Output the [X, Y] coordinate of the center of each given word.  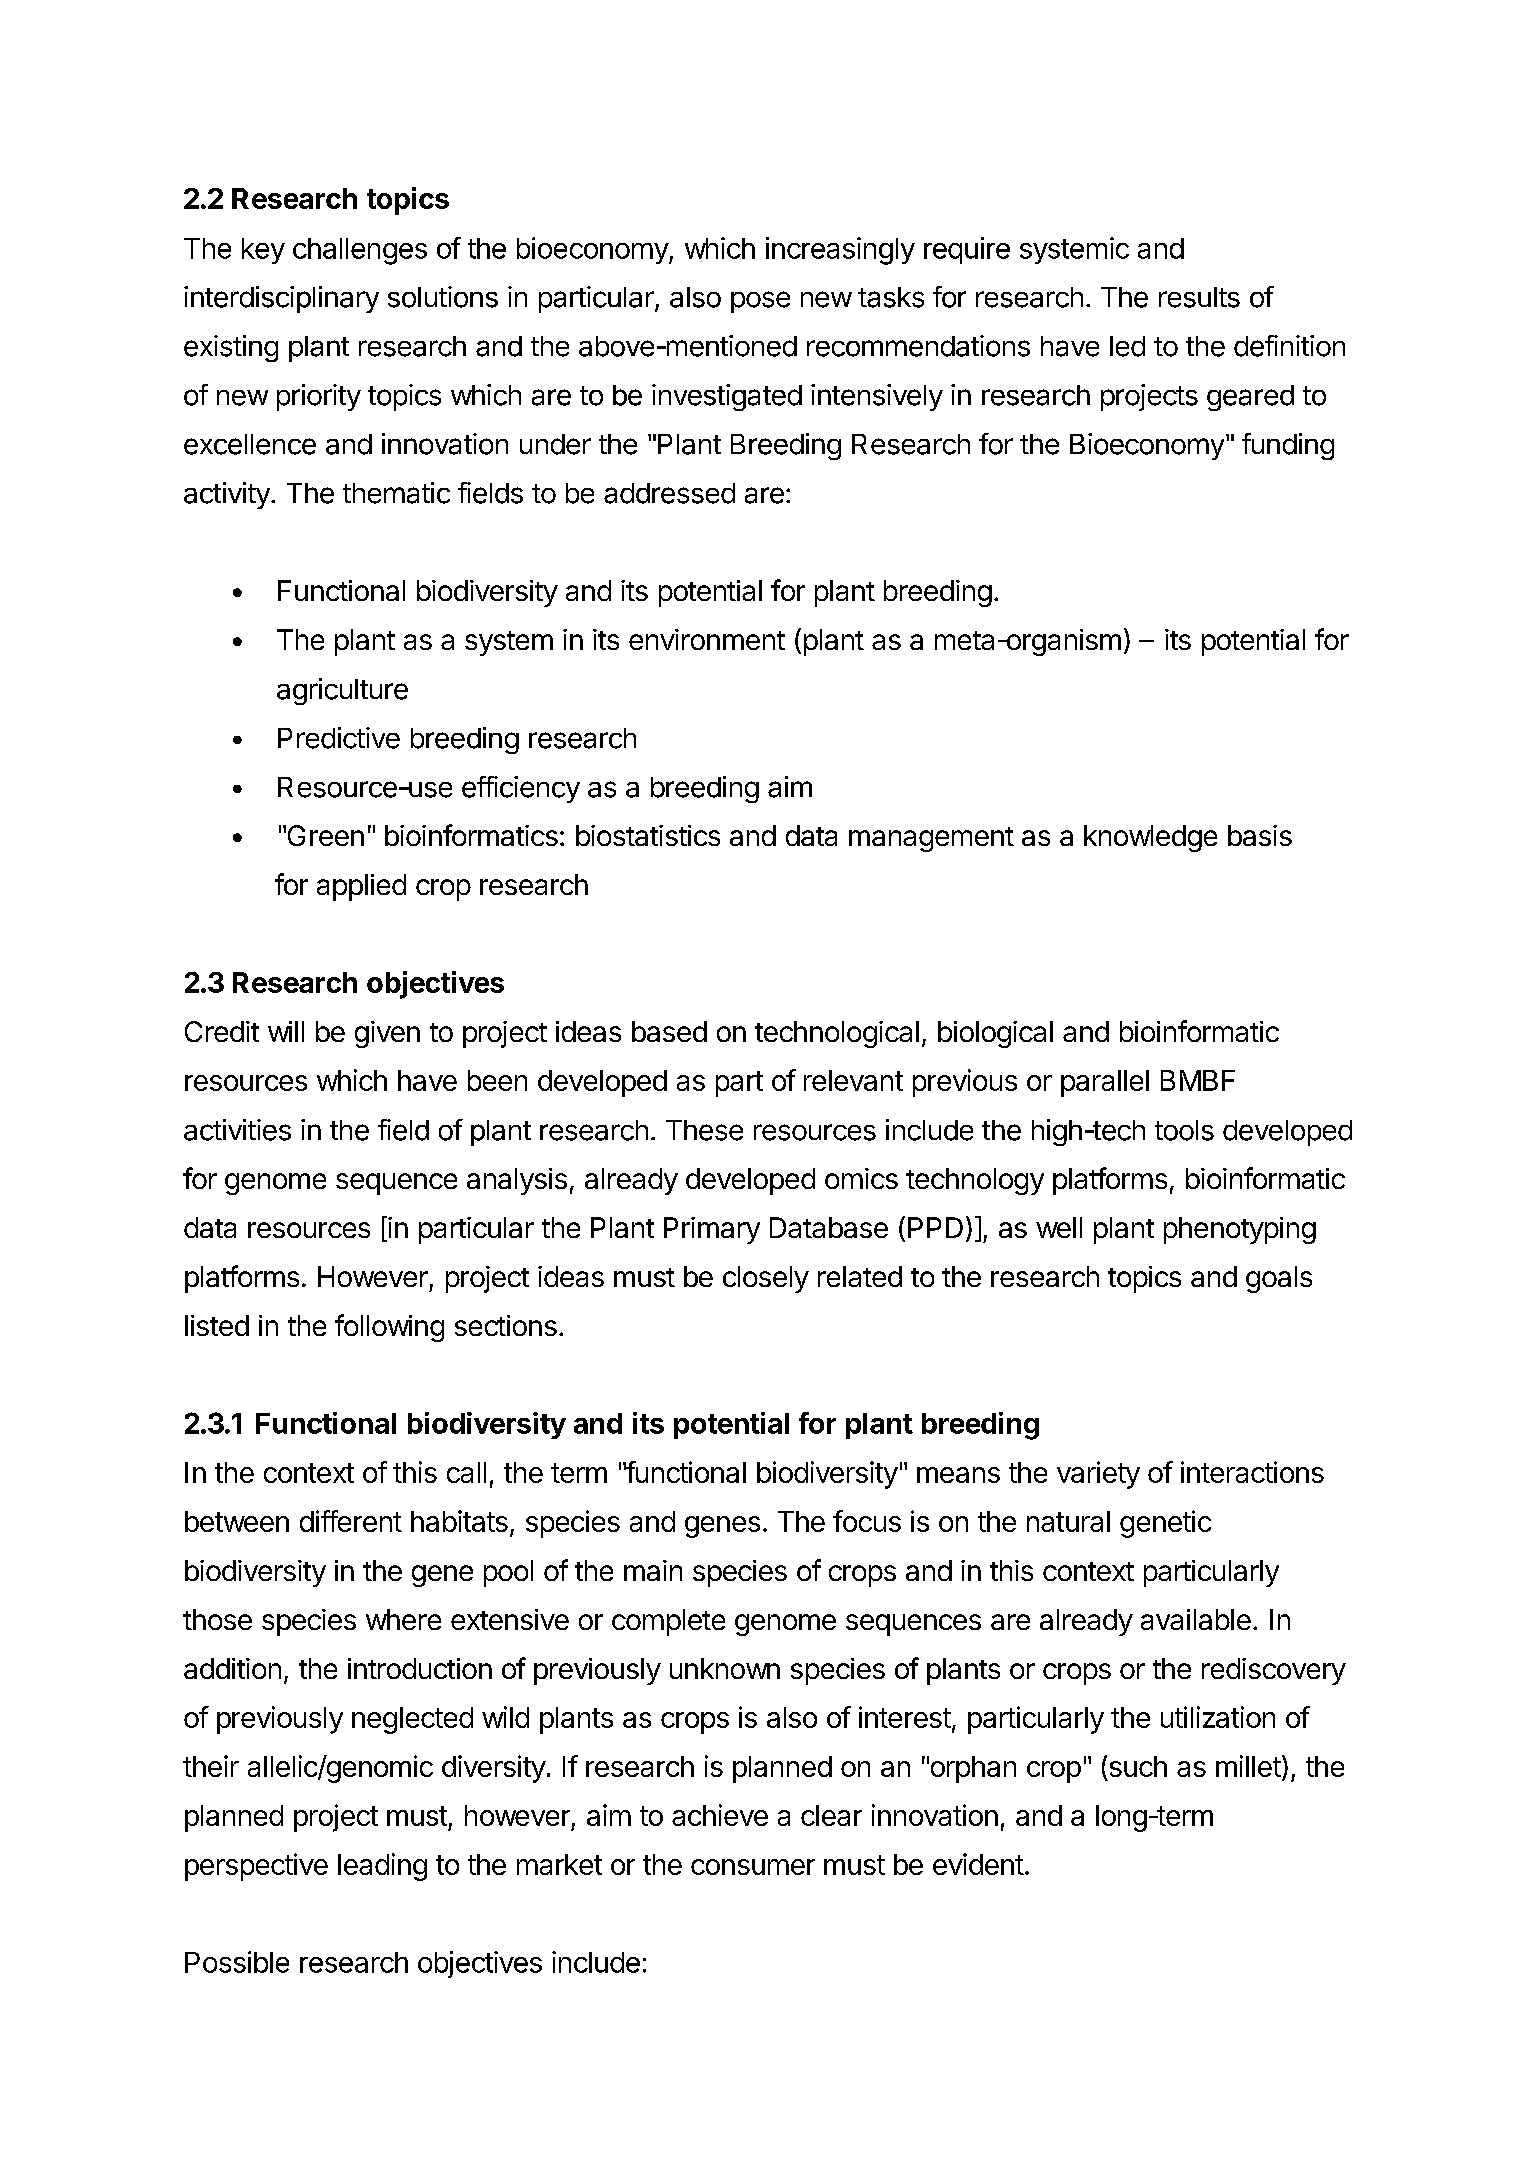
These [704, 1130]
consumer [753, 1867]
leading [382, 1867]
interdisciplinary [281, 299]
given [387, 1034]
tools [1184, 1130]
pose [760, 302]
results [1199, 297]
